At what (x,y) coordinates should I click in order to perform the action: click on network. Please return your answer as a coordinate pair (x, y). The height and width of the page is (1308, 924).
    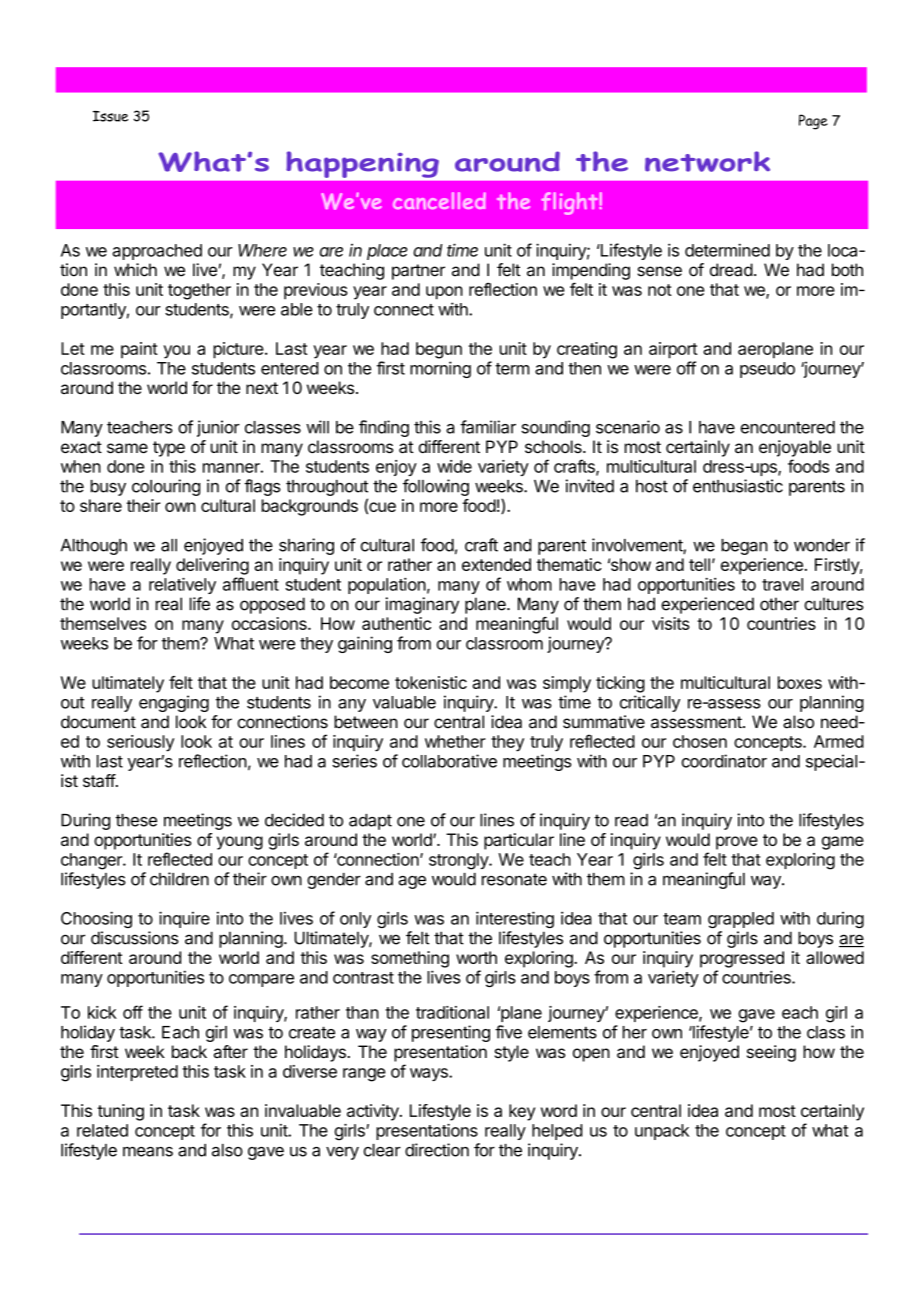
    Looking at the image, I should click on (707, 161).
